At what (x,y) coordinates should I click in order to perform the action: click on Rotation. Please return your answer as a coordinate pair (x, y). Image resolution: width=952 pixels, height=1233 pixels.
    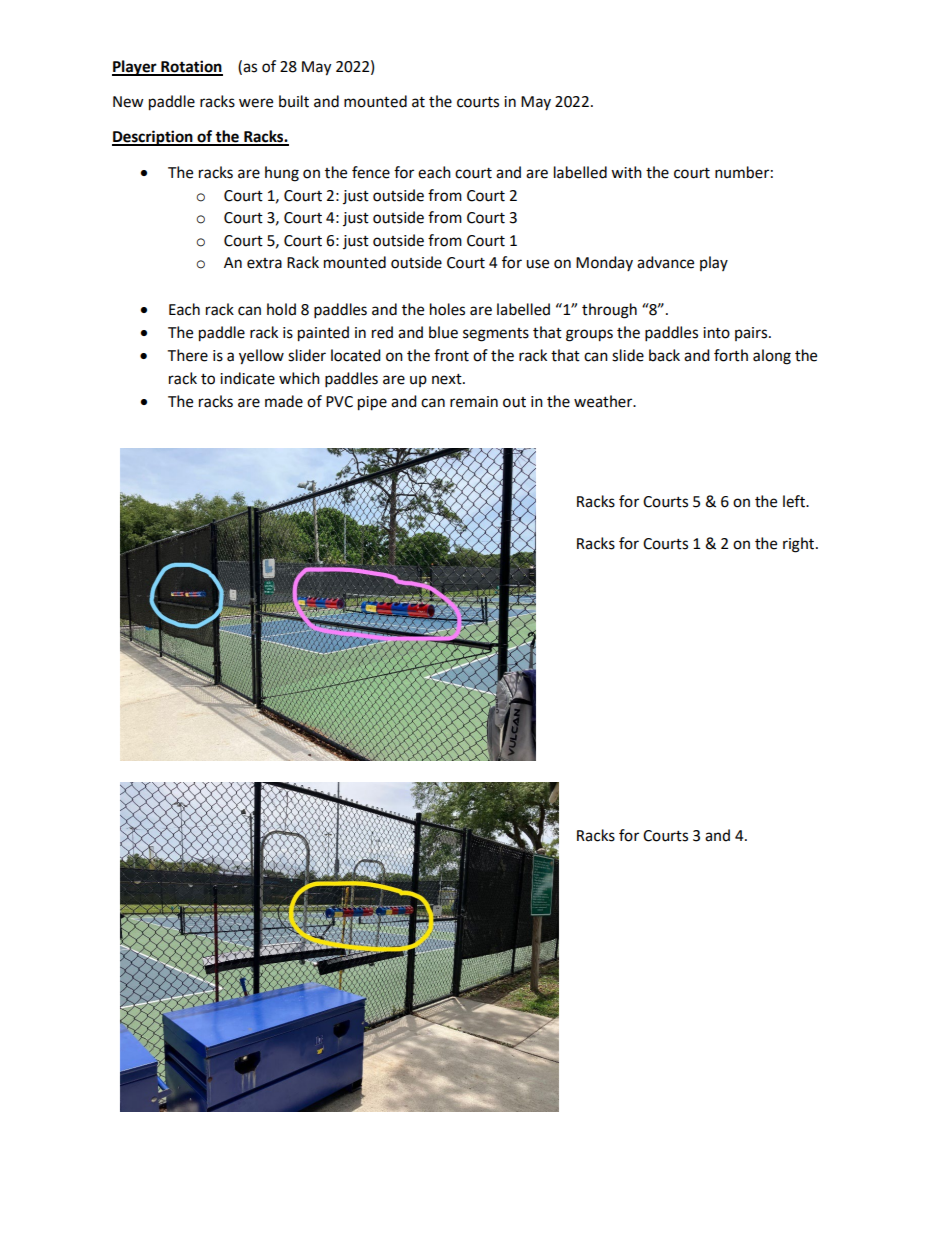
    Looking at the image, I should click on (191, 67).
